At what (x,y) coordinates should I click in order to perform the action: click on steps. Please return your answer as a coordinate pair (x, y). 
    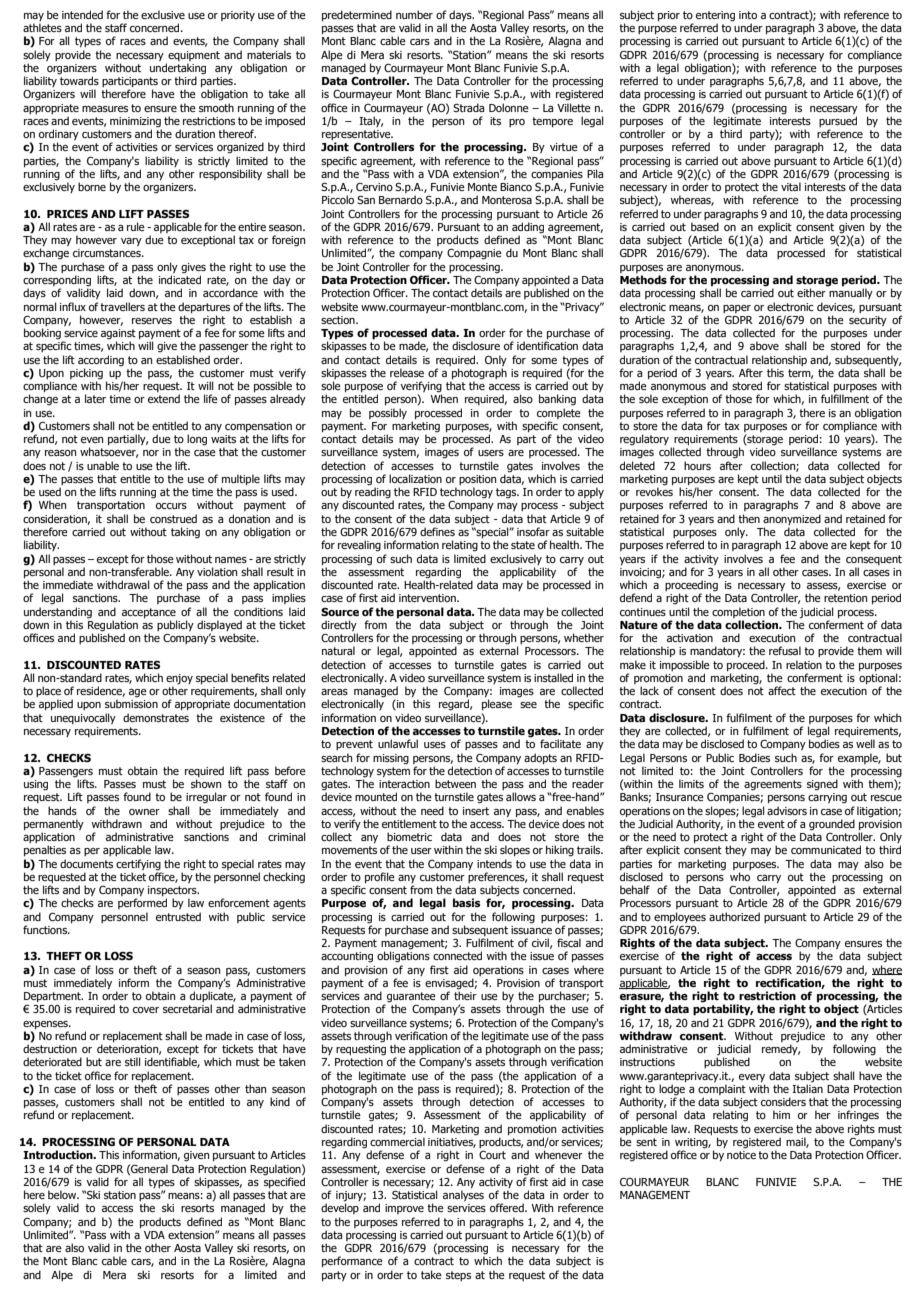
    Looking at the image, I should click on (458, 1276).
